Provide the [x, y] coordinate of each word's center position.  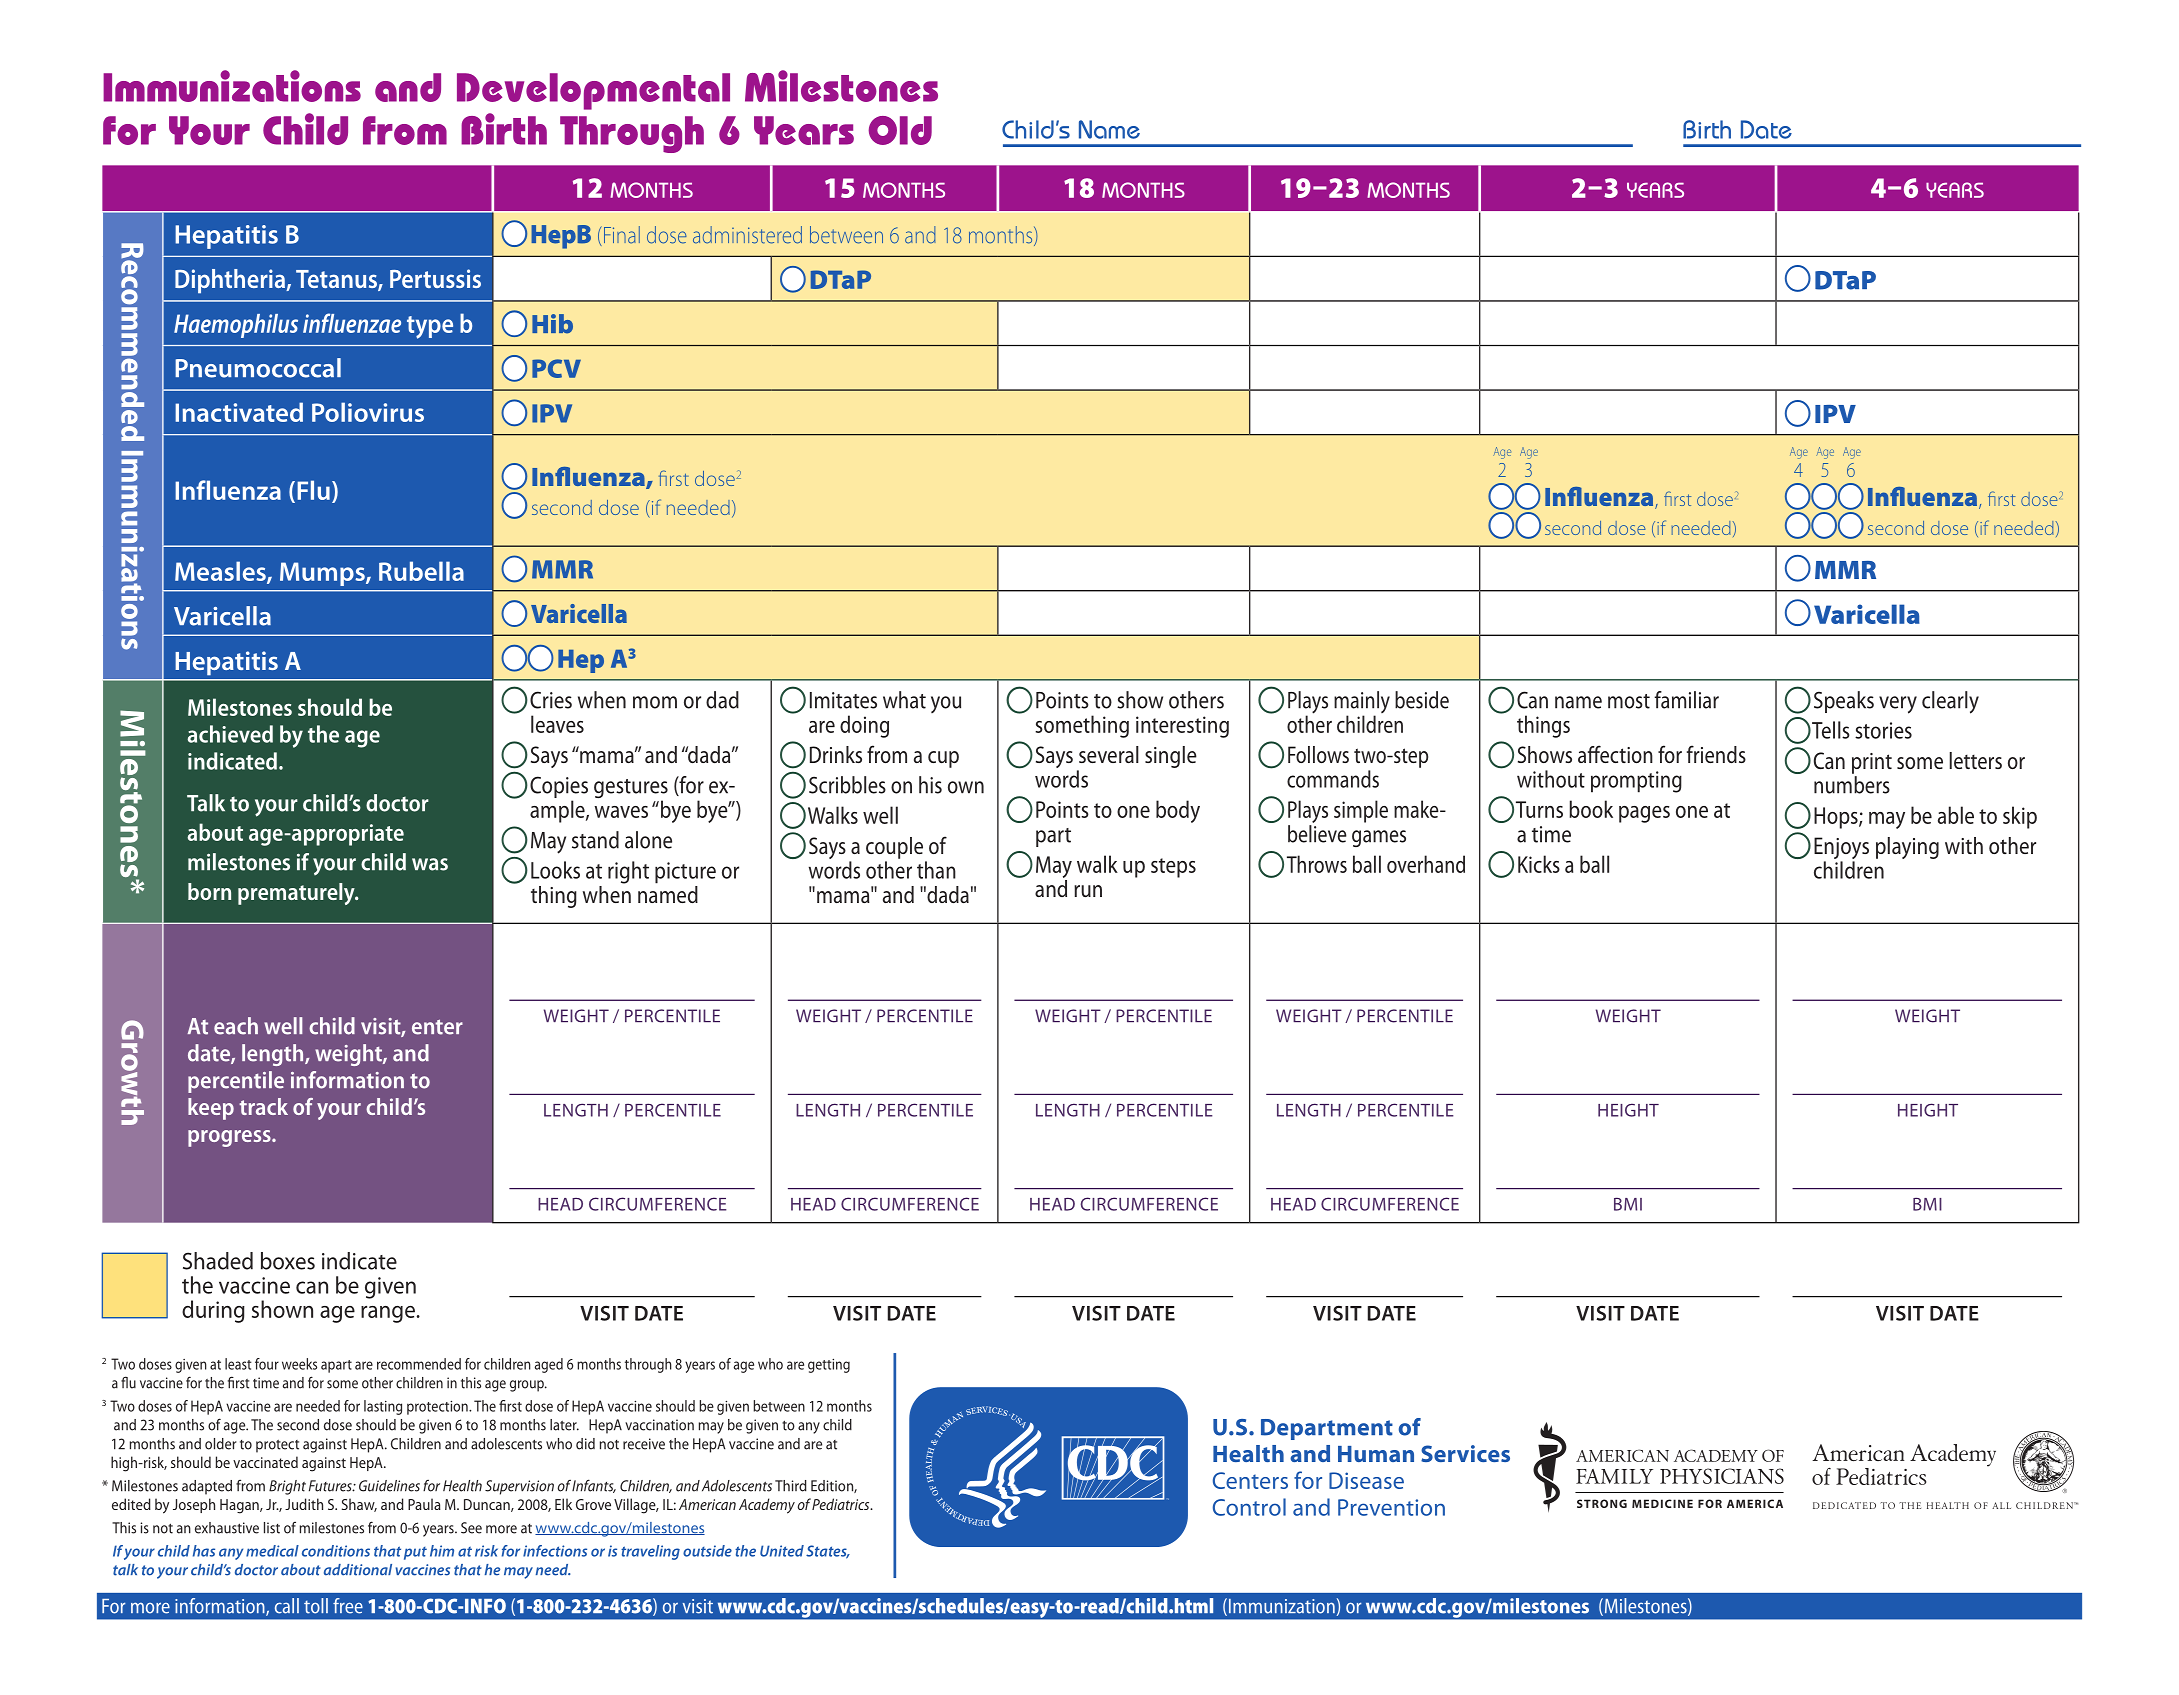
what [904, 700]
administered [747, 235]
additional [358, 1570]
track [263, 1106]
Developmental [593, 91]
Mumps [323, 574]
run [1088, 891]
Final [620, 236]
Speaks [1844, 702]
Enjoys [1841, 849]
